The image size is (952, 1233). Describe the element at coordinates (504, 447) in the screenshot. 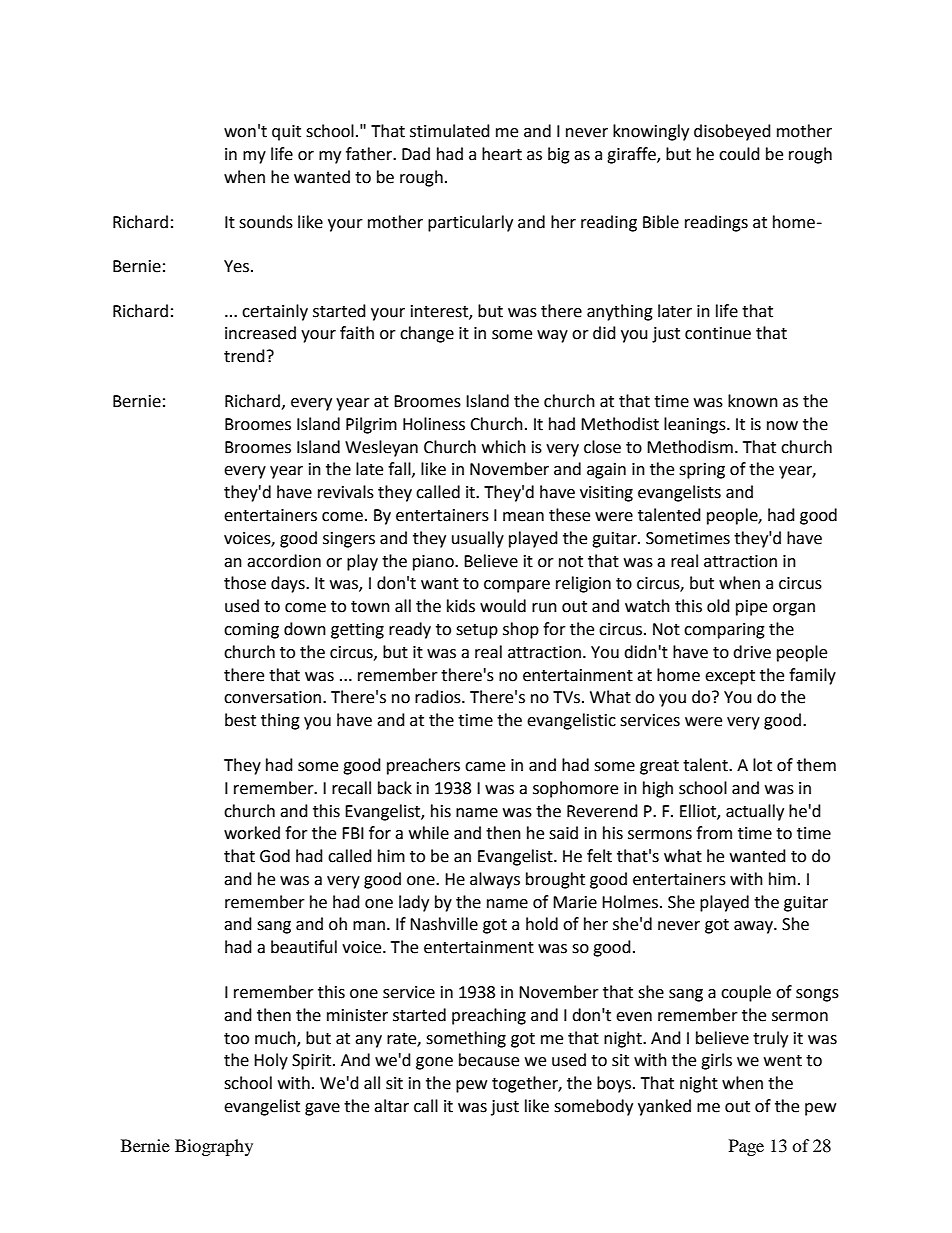

I see `which` at that location.
